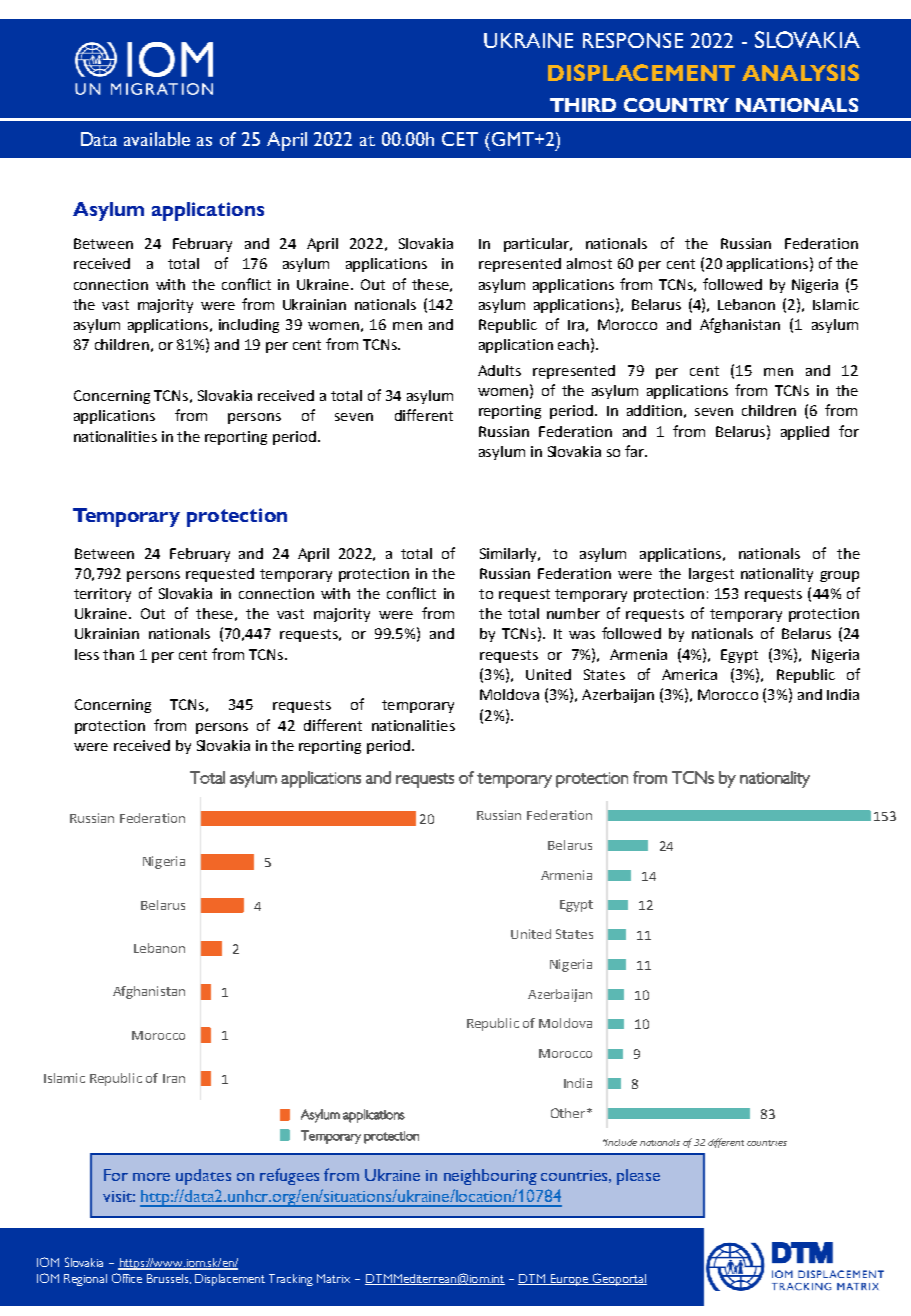 This document has width=911, height=1316. Describe the element at coordinates (638, 1177) in the document. I see `please` at that location.
